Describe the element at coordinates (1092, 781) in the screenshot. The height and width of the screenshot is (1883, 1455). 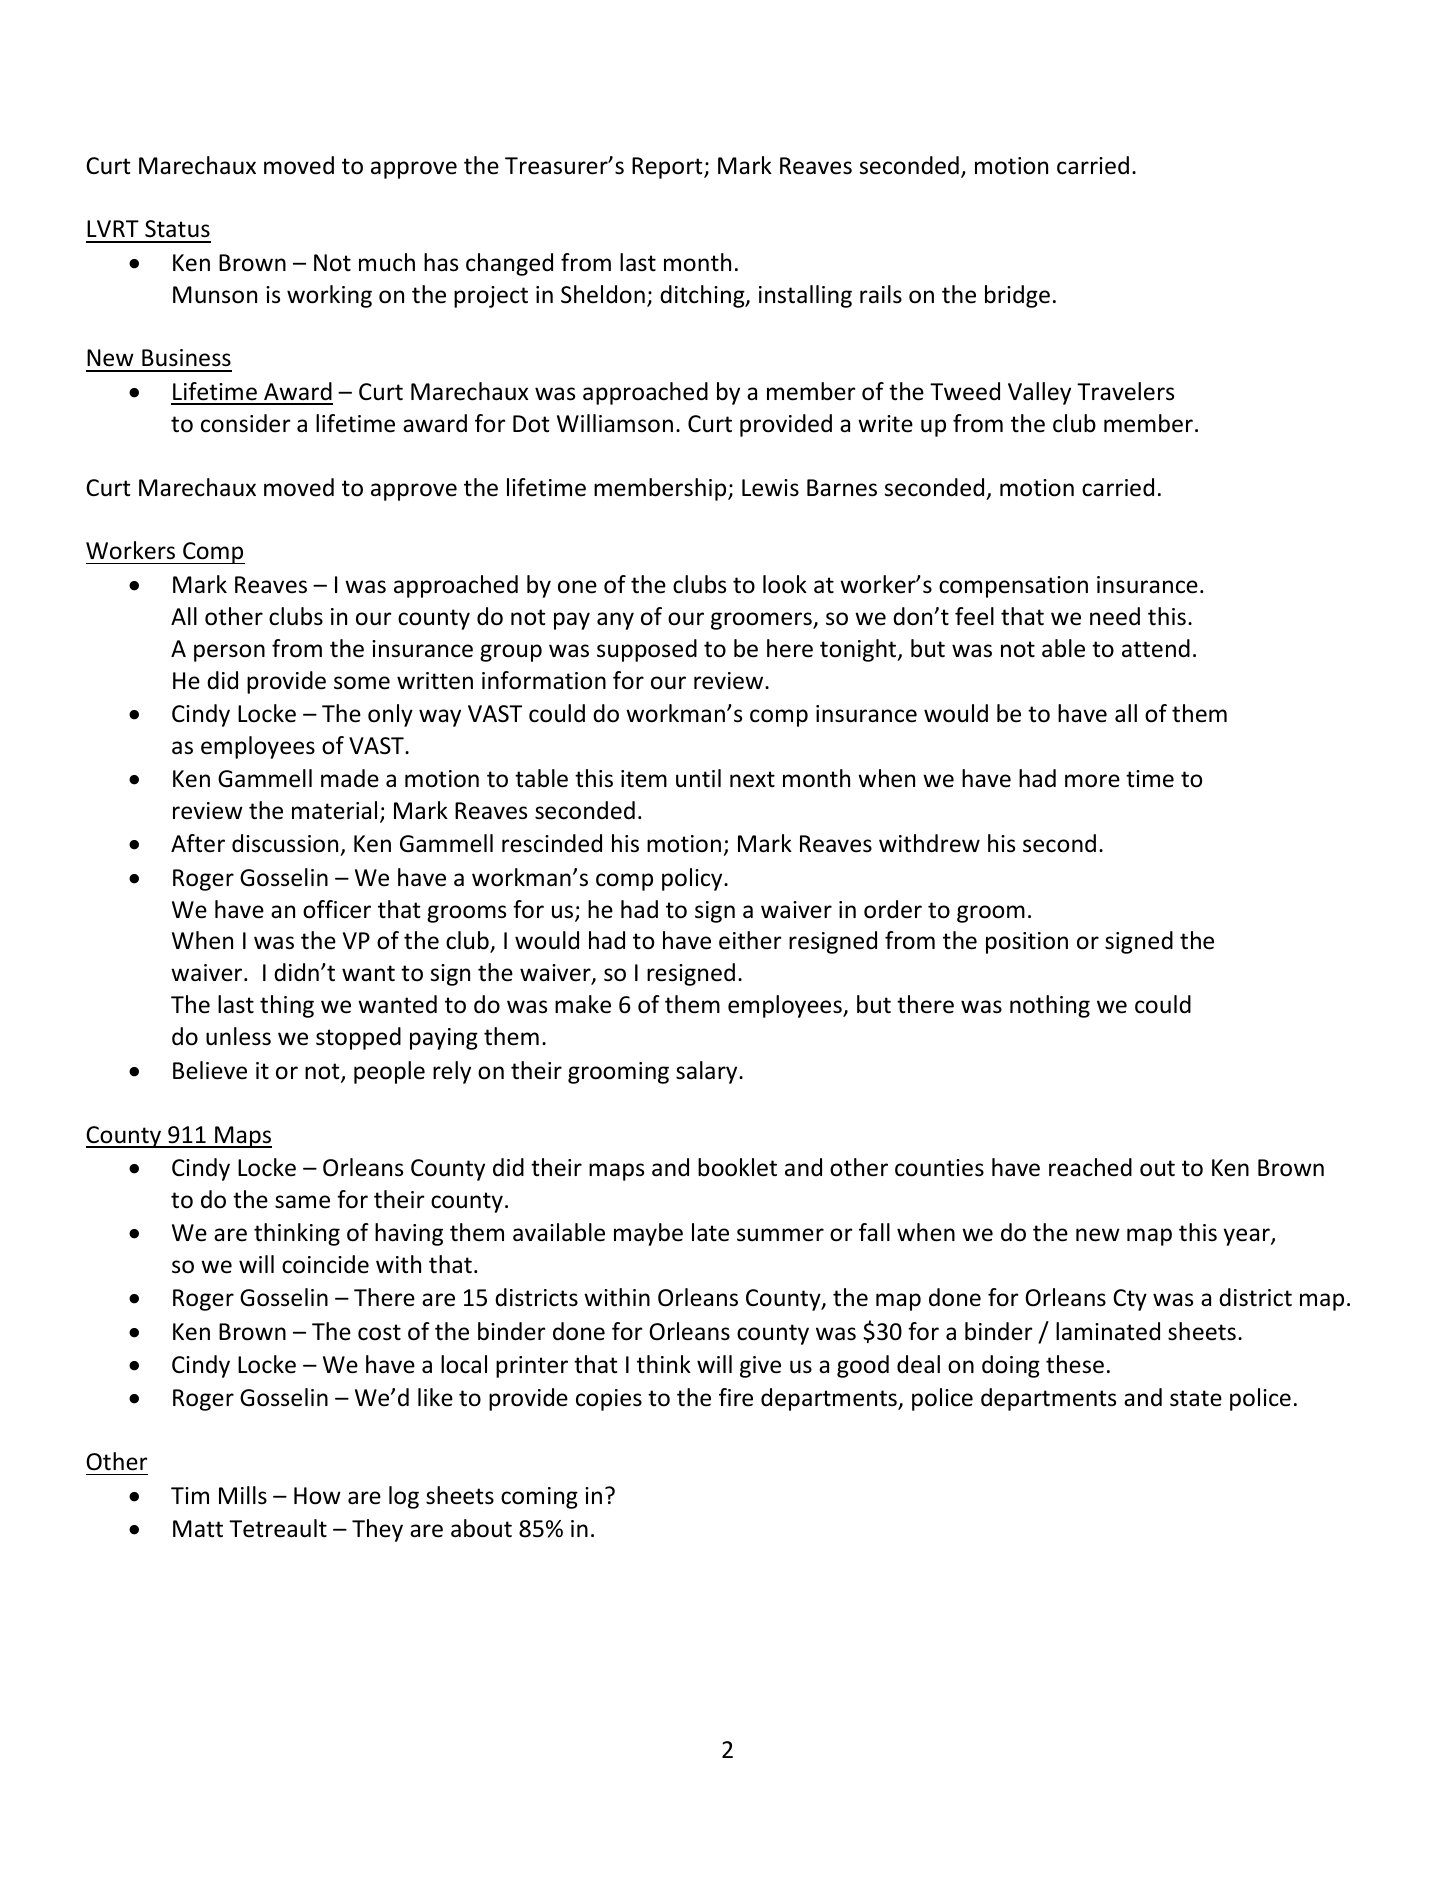
I see `more` at that location.
